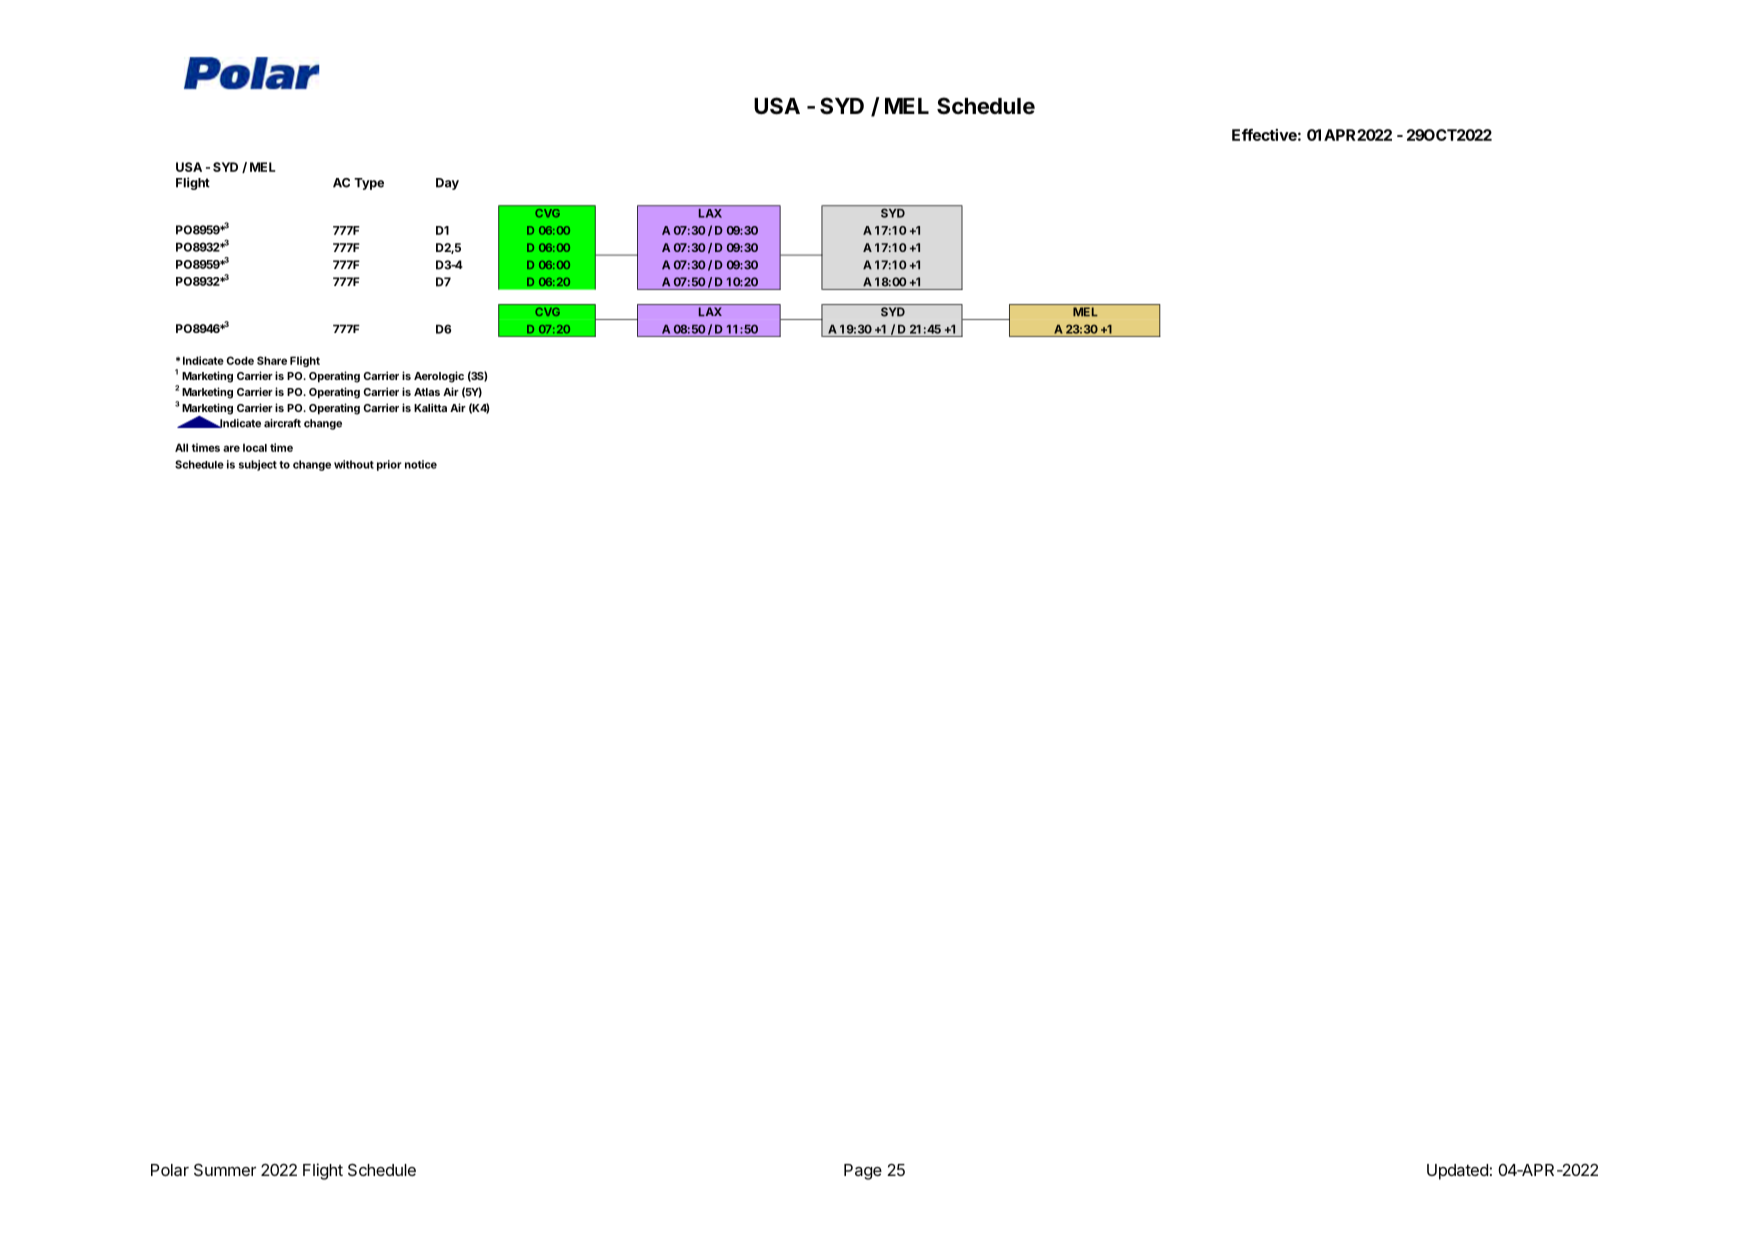  What do you see at coordinates (369, 184) in the image?
I see `Type` at bounding box center [369, 184].
